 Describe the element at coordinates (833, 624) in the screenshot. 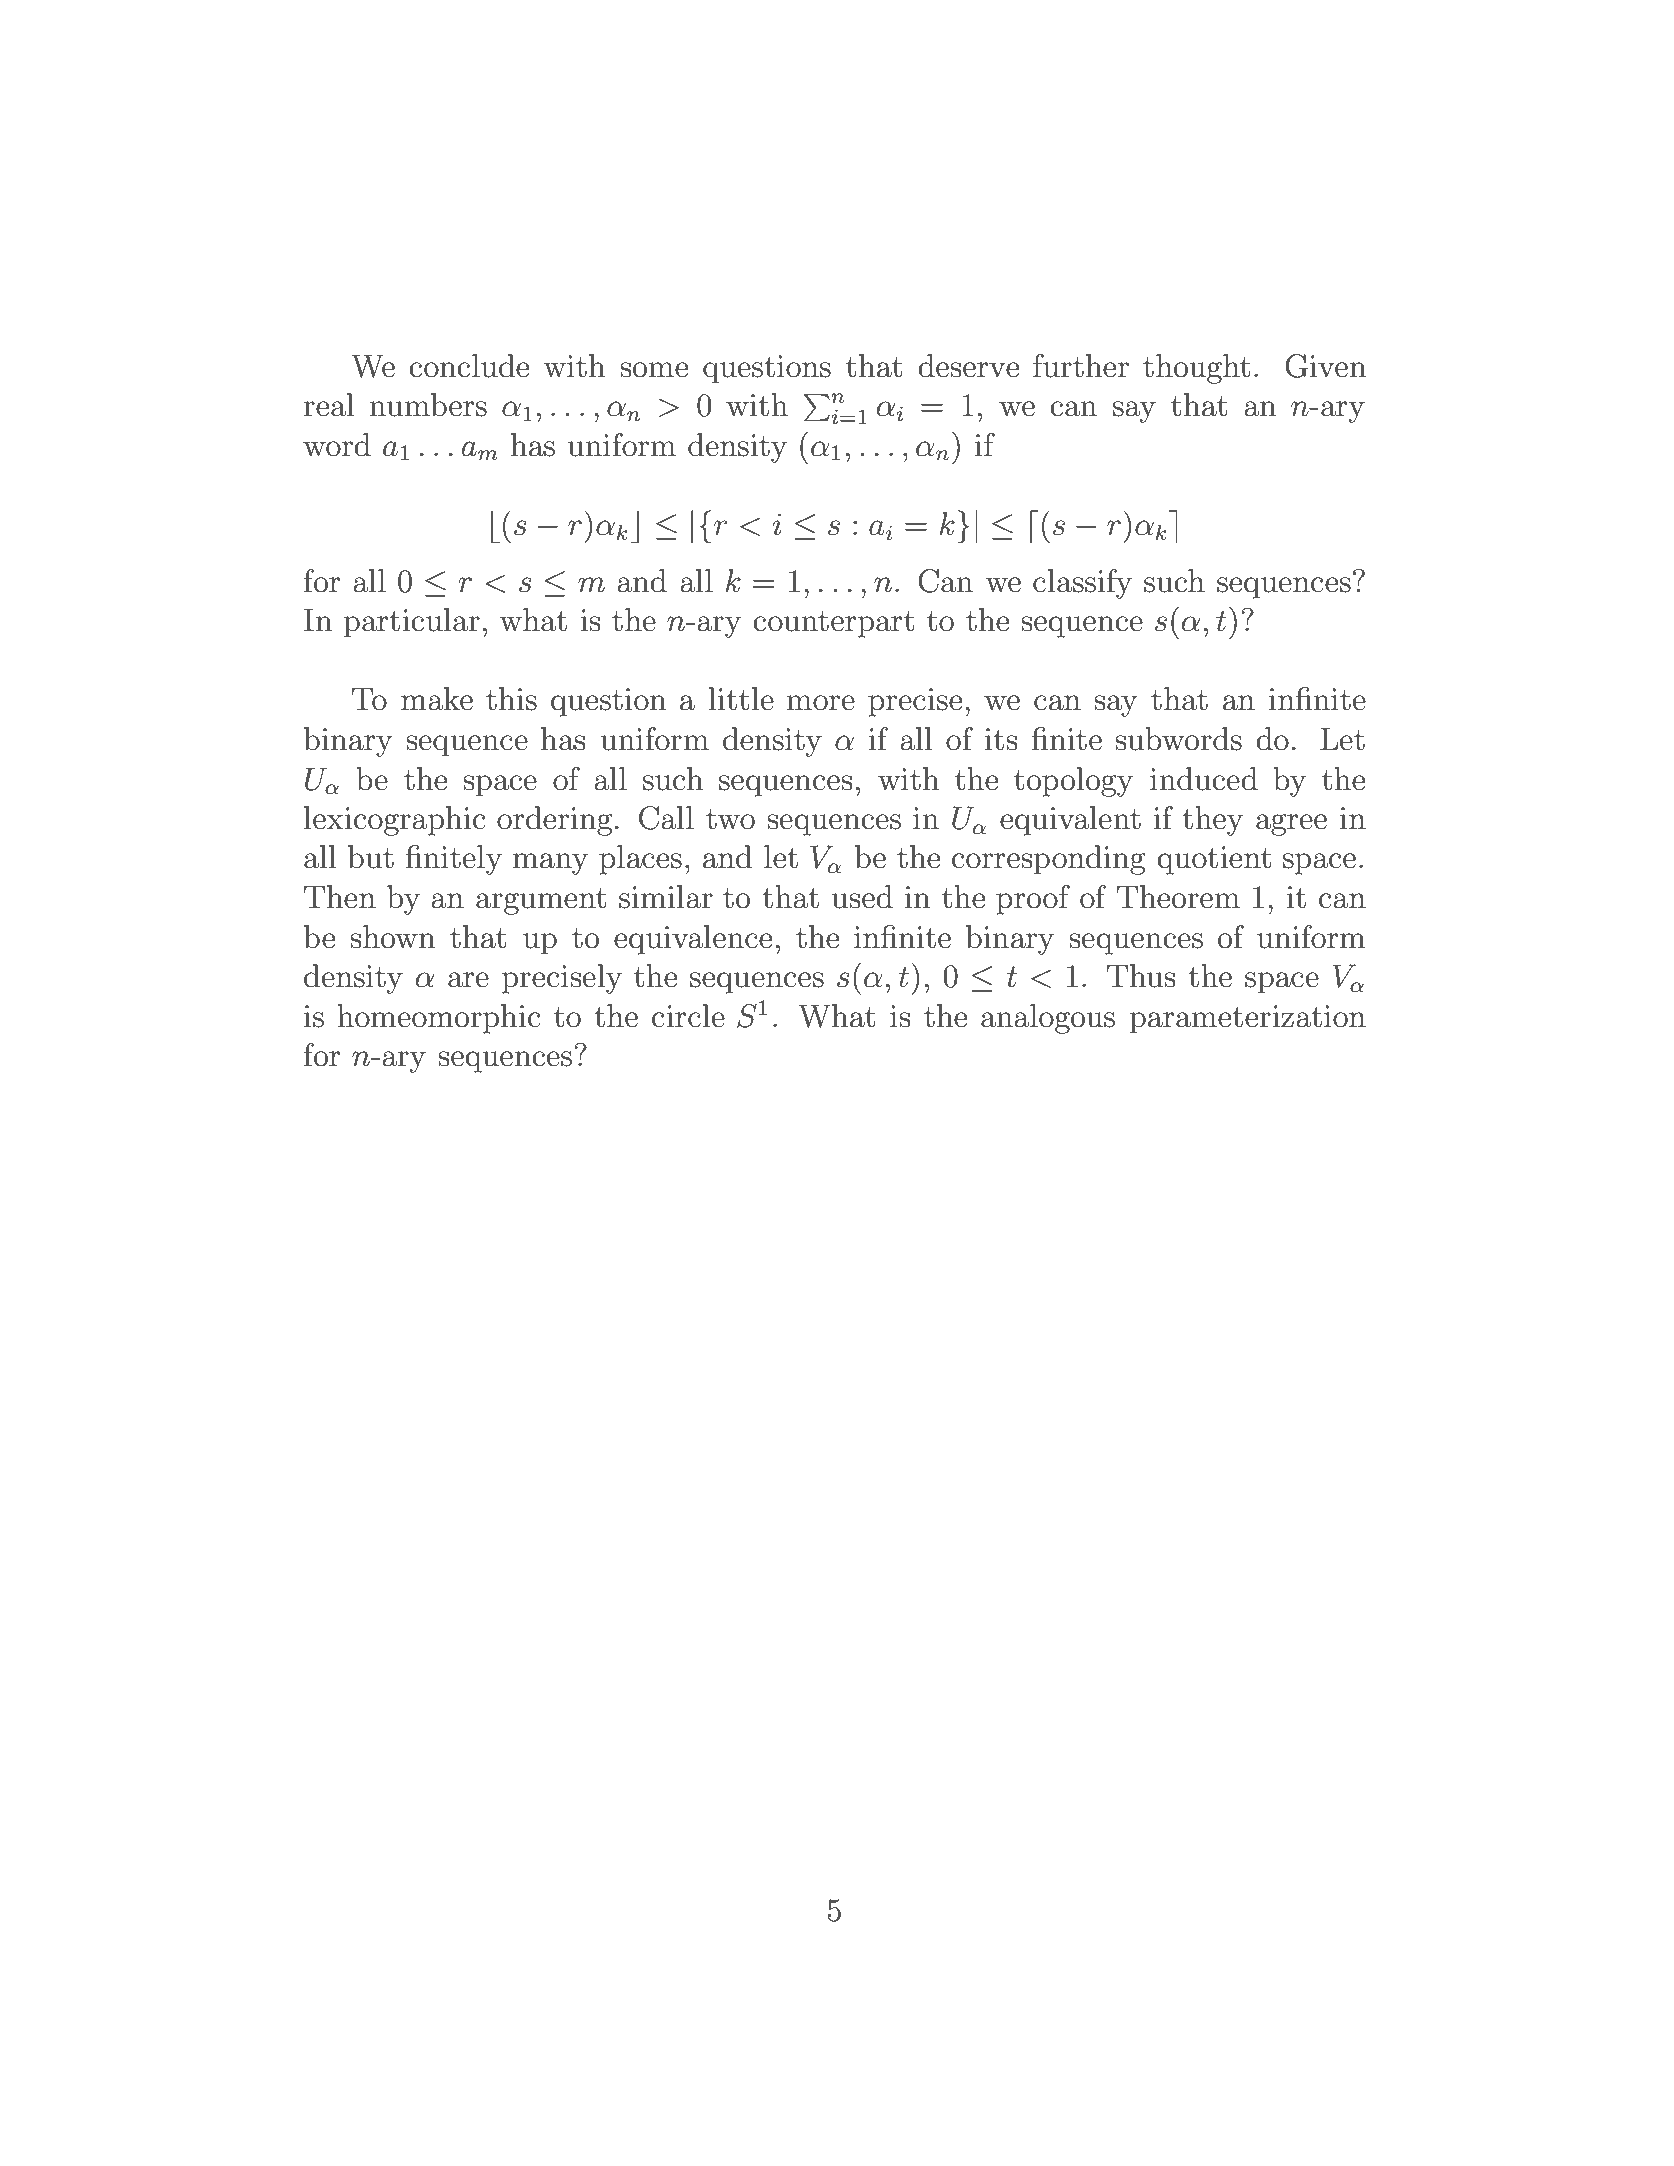

I see `counterpart` at that location.
